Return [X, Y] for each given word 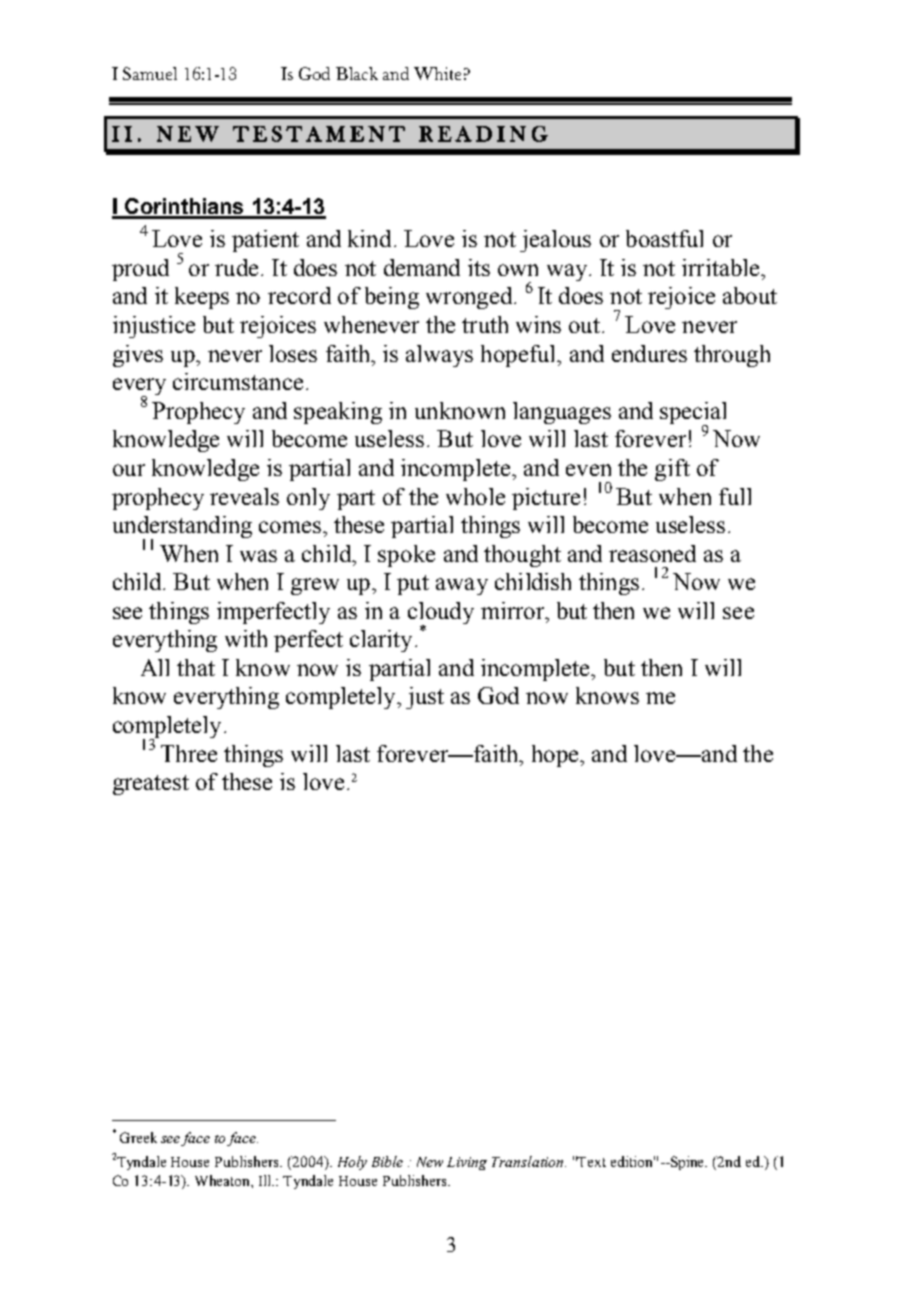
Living [467, 1163]
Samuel [150, 73]
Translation [527, 1161]
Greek [138, 1137]
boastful [664, 238]
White [437, 73]
